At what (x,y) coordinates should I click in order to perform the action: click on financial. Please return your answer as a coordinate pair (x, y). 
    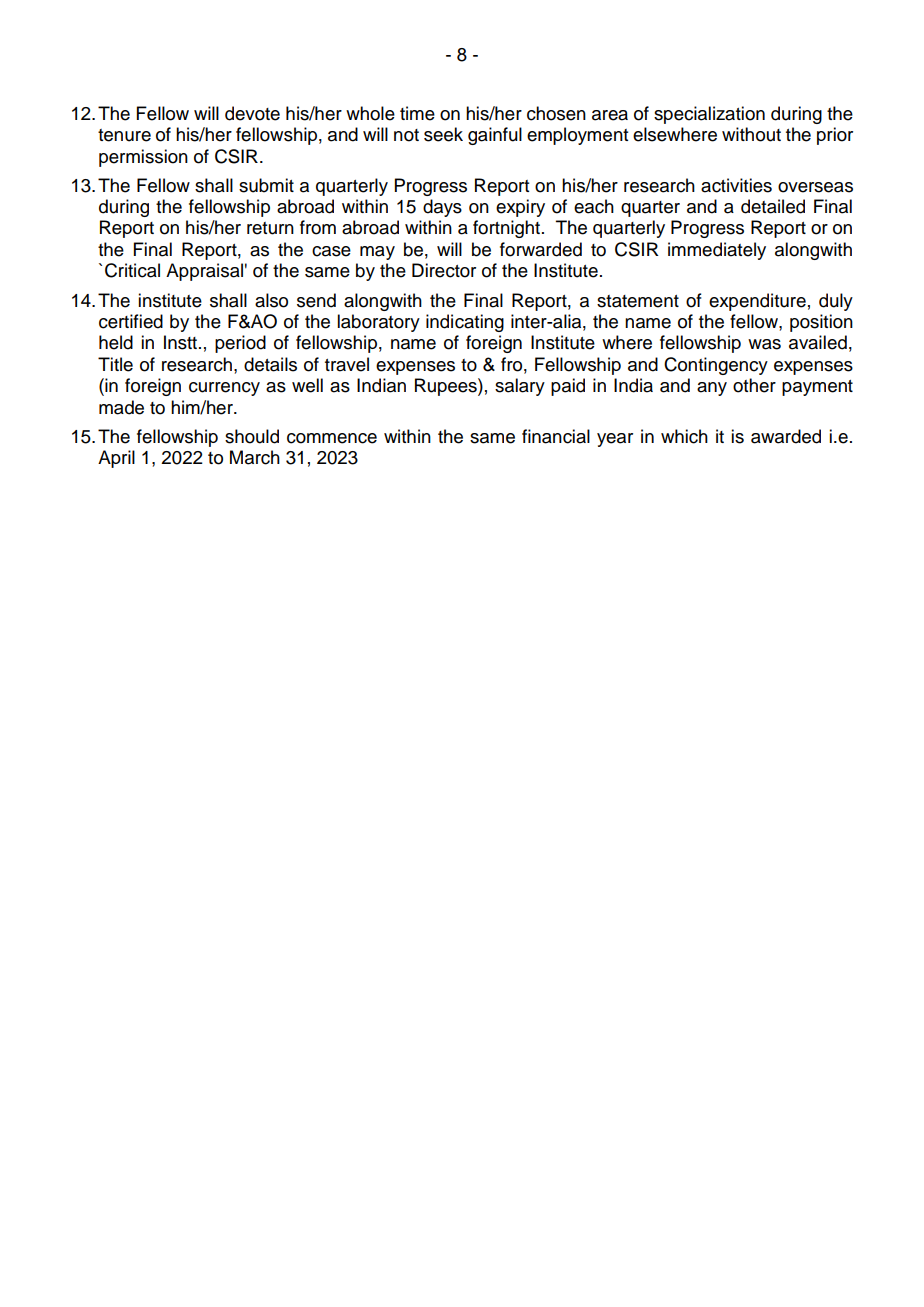
    Looking at the image, I should click on (556, 436).
